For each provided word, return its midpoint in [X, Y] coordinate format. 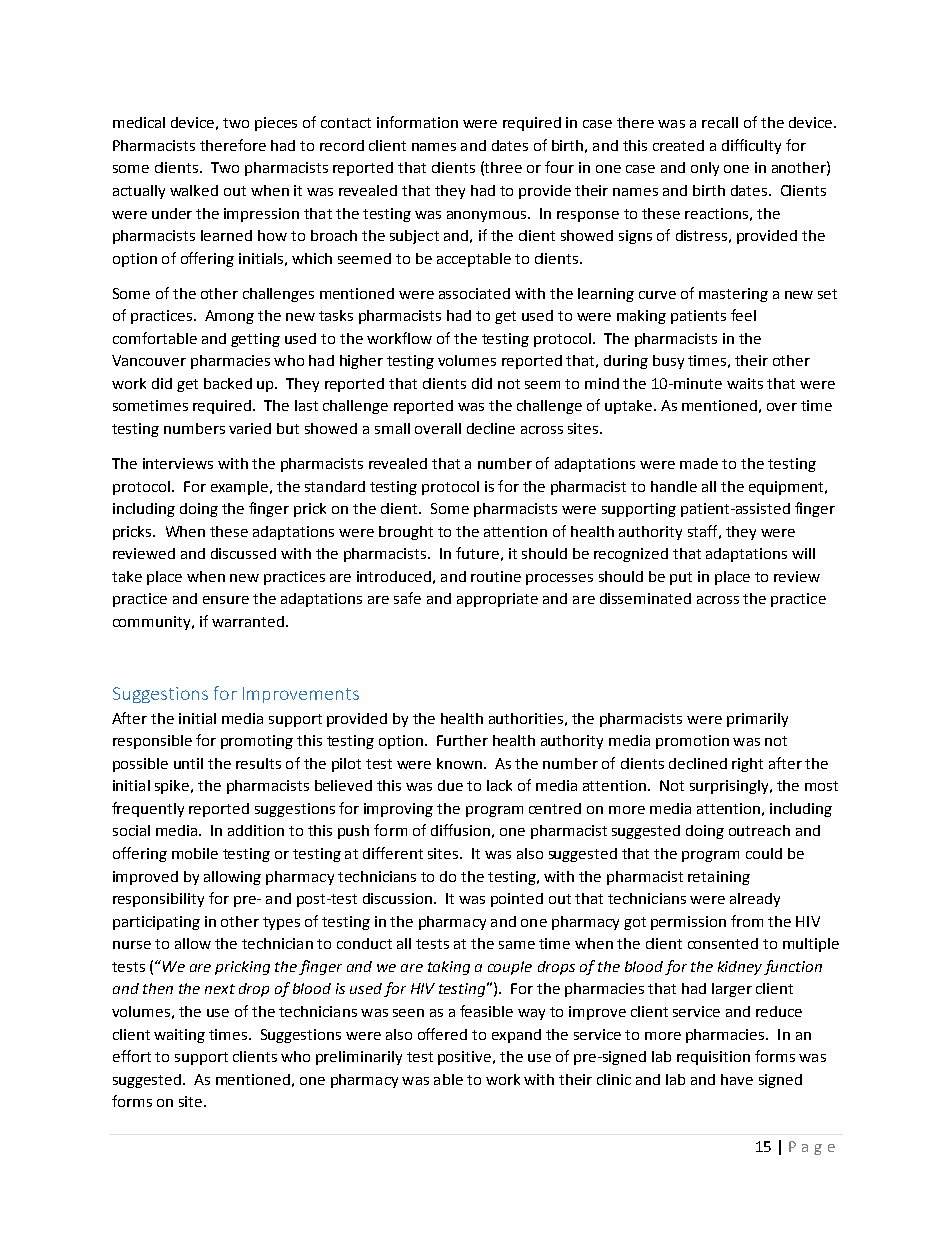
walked [194, 190]
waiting [179, 1036]
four [559, 167]
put [681, 578]
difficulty [751, 146]
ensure [226, 600]
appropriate [497, 600]
